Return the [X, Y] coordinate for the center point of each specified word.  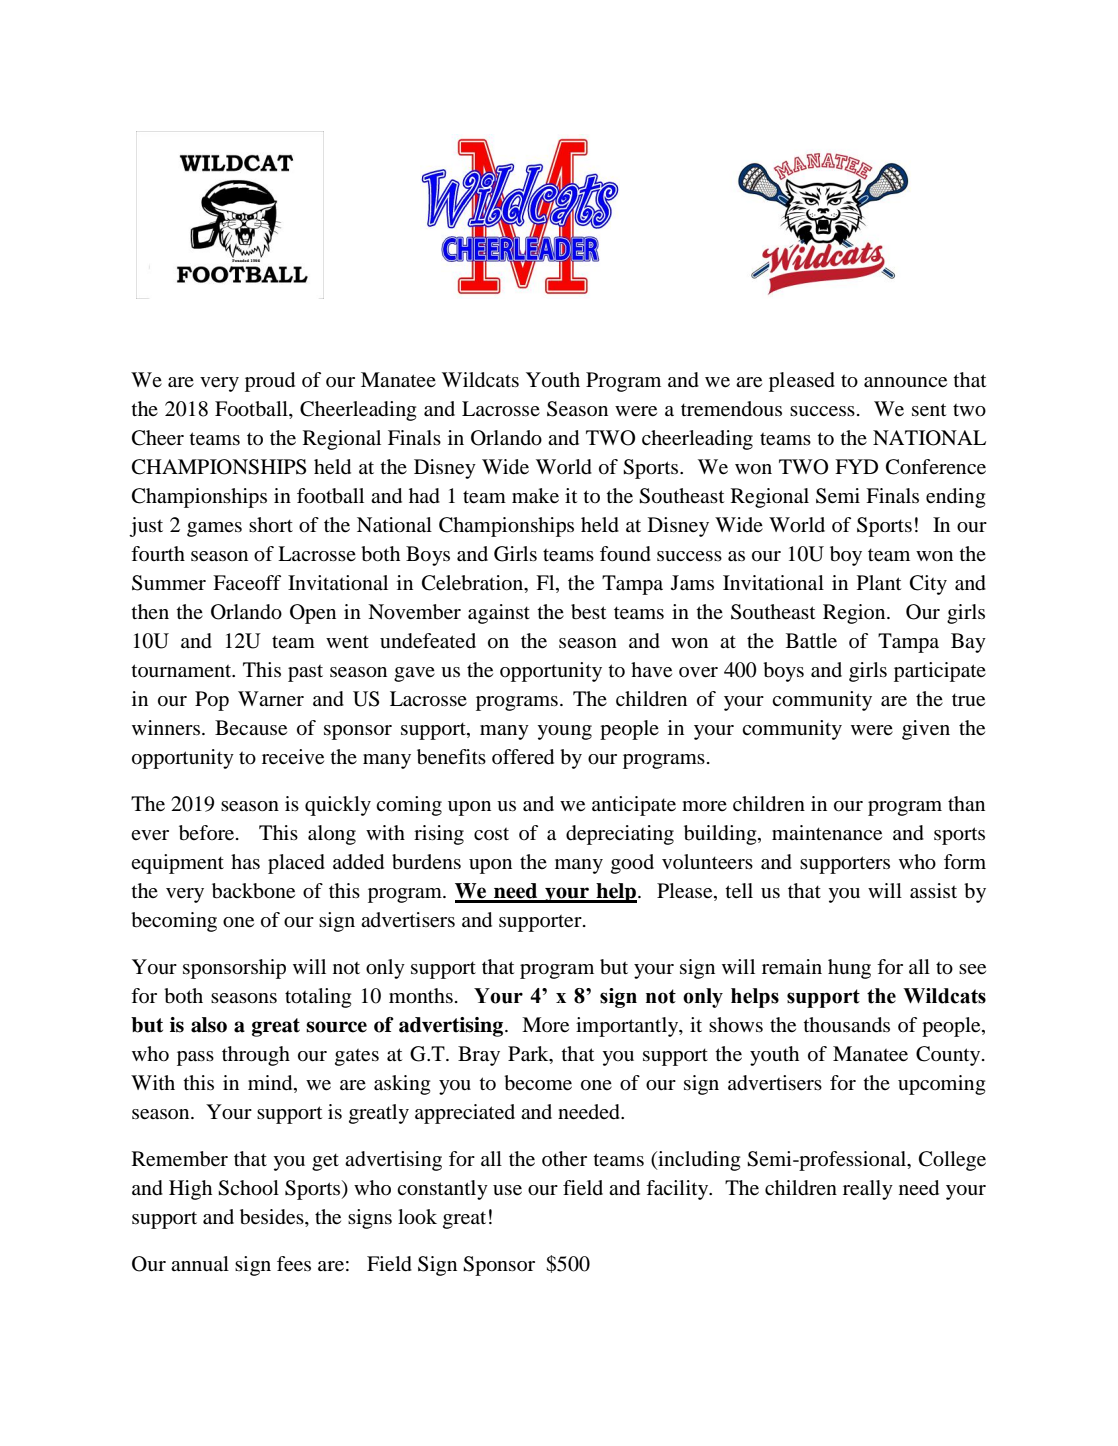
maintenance [827, 833]
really [868, 1190]
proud [270, 382]
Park [529, 1055]
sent [929, 410]
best [589, 612]
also [209, 1025]
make [535, 496]
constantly [442, 1190]
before [208, 833]
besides [273, 1218]
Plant [879, 583]
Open [313, 614]
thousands [846, 1025]
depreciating [620, 835]
